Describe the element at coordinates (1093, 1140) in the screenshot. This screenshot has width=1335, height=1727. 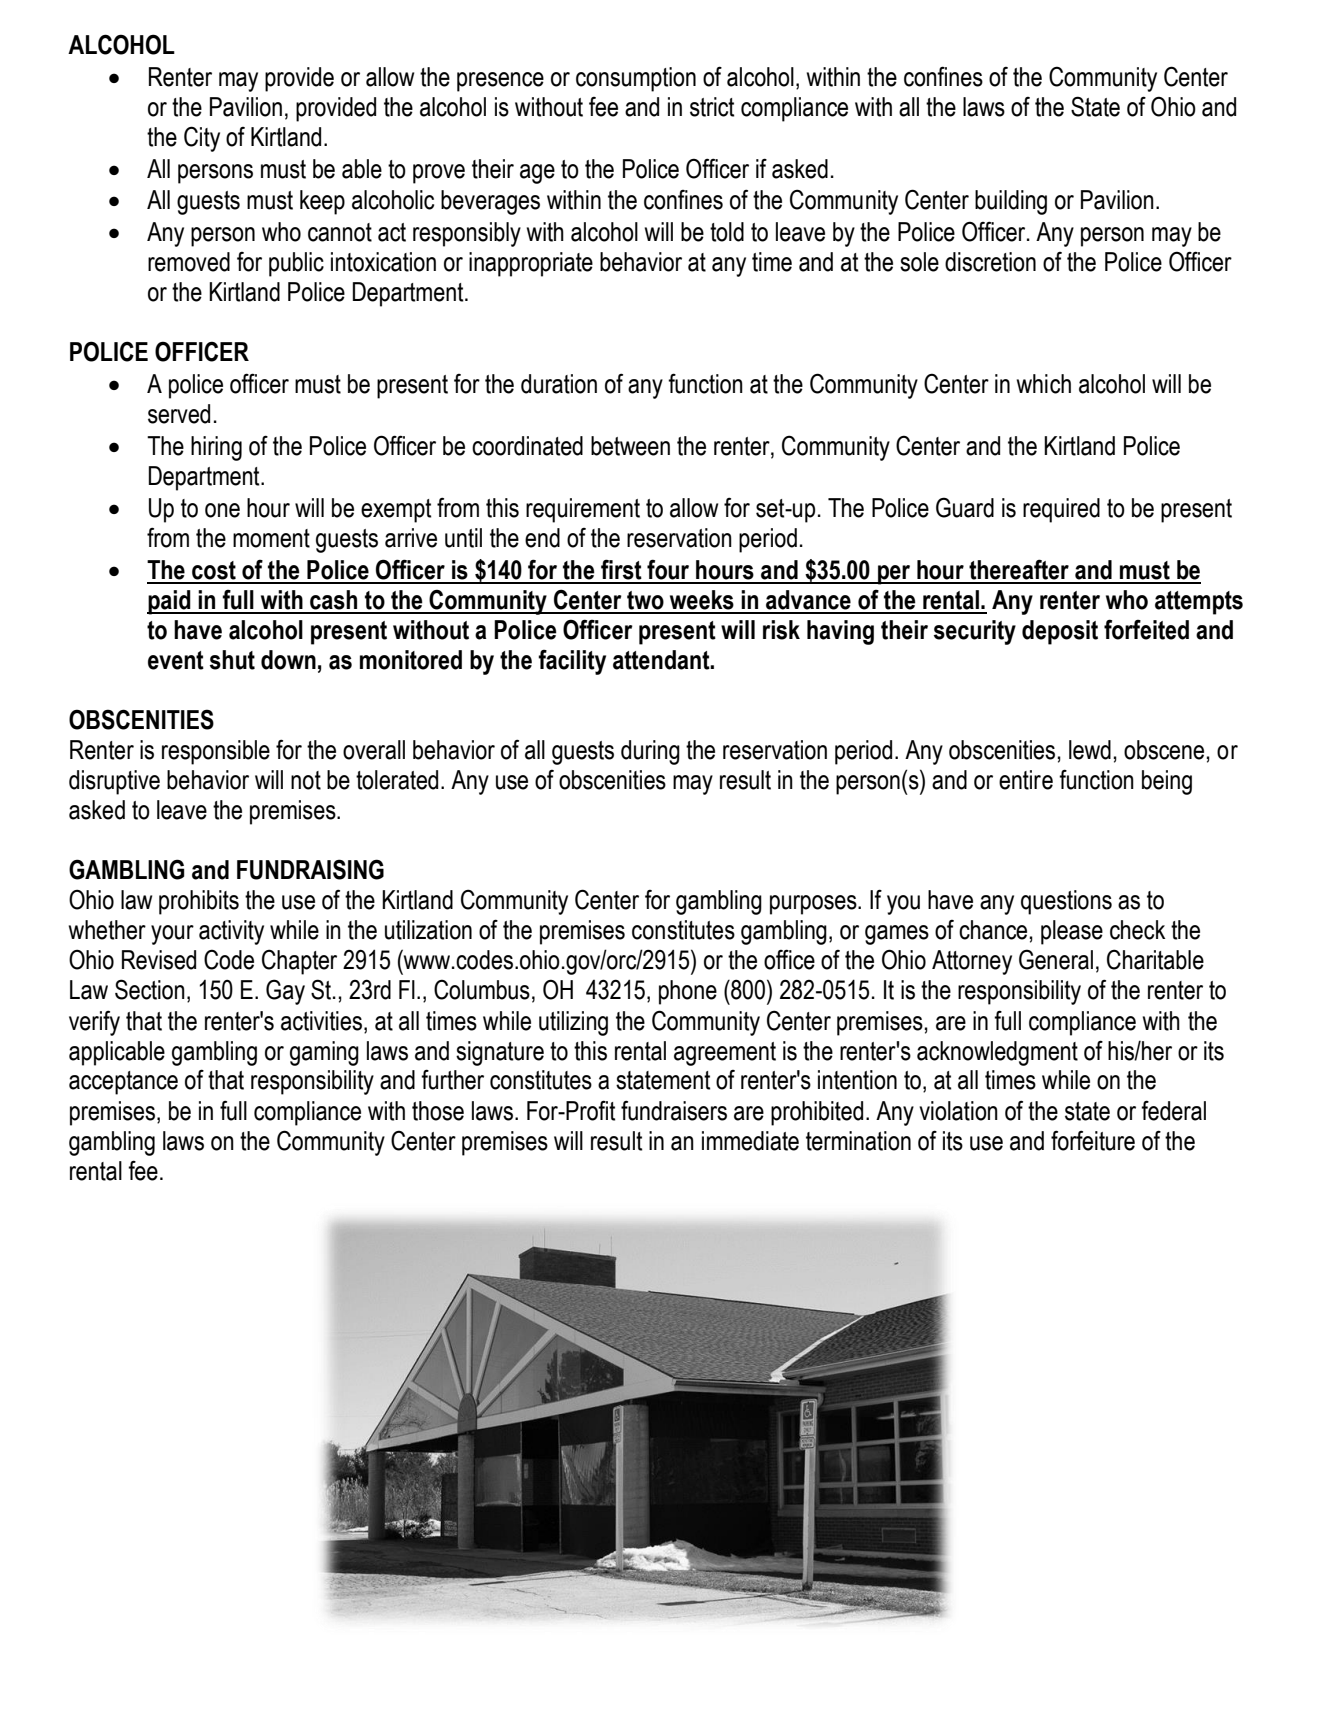
I see `forfeiture` at that location.
